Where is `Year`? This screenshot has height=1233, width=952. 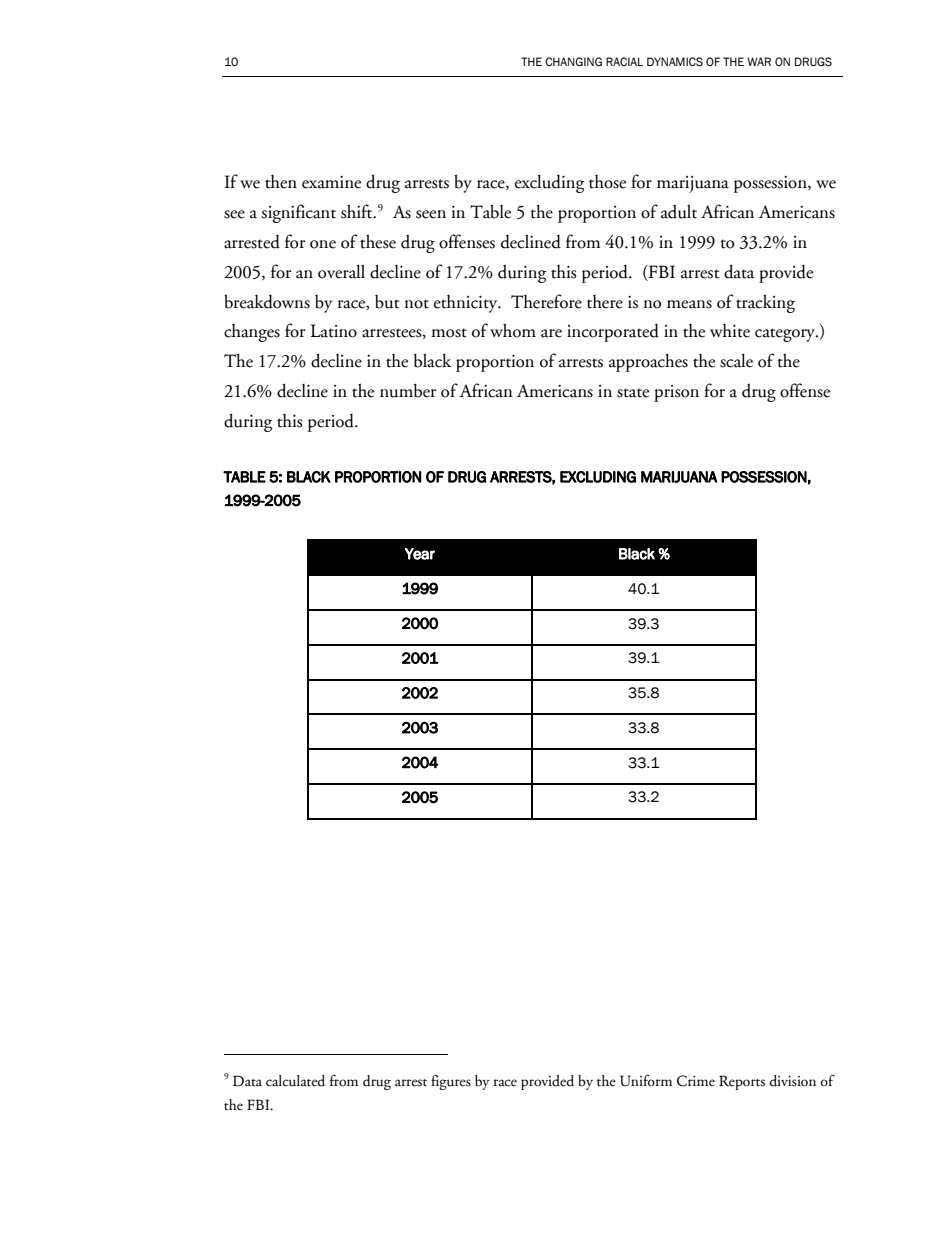
Year is located at coordinates (420, 554).
